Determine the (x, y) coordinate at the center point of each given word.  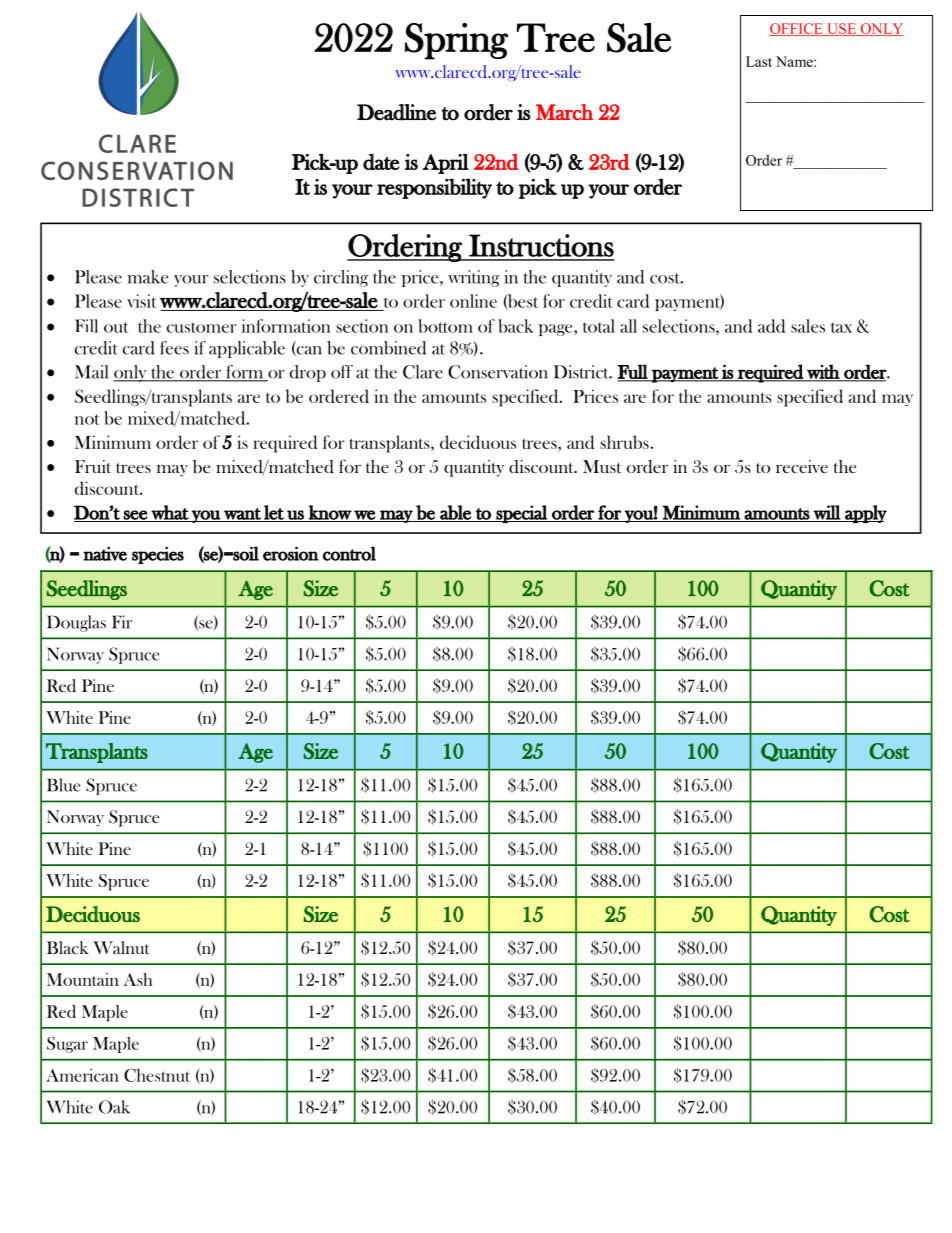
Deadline (396, 112)
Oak (114, 1107)
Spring (456, 41)
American (82, 1075)
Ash (137, 979)
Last (759, 61)
